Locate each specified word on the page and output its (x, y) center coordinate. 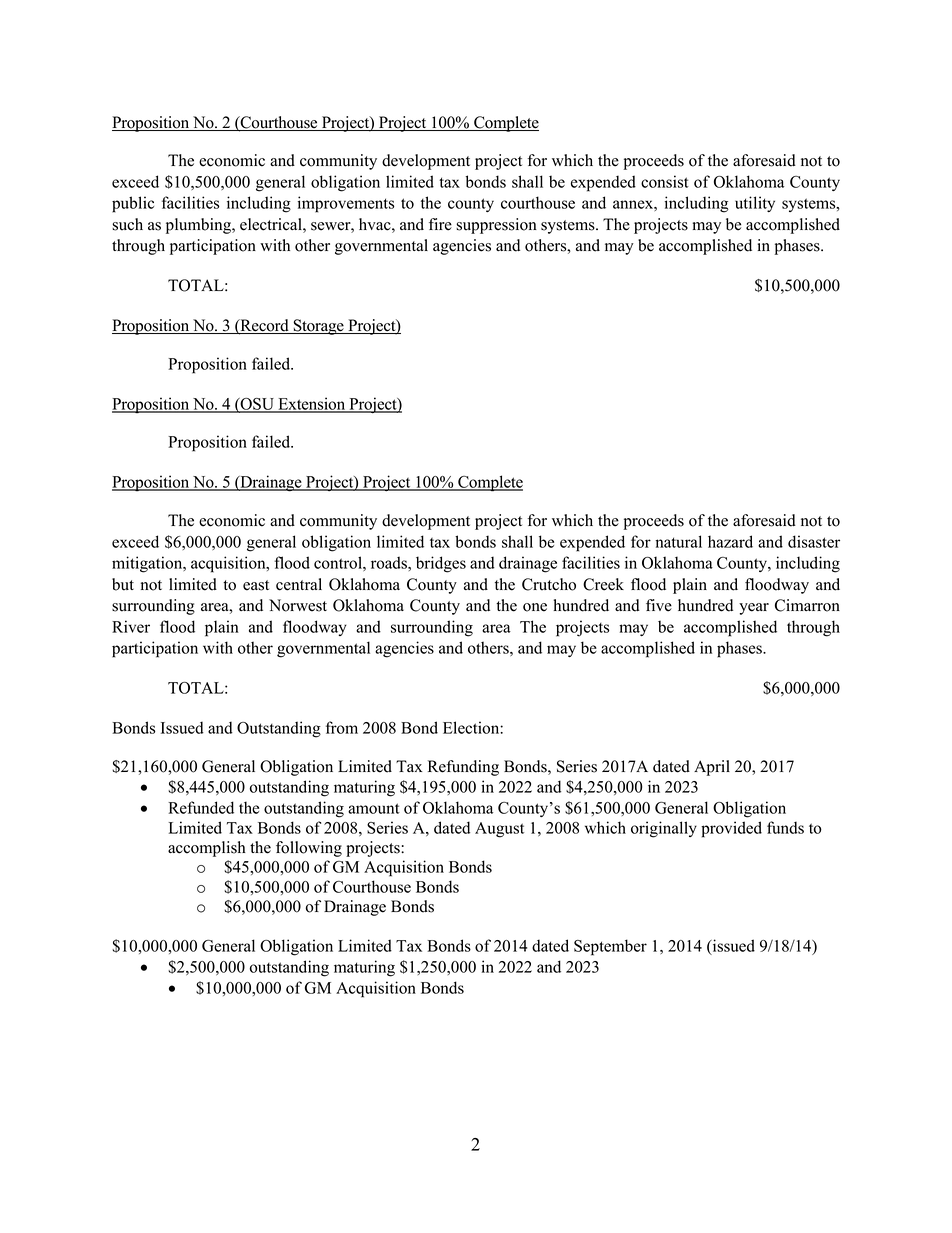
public (133, 204)
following (309, 849)
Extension (312, 404)
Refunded (201, 807)
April (712, 768)
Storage (318, 327)
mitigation (148, 564)
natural (679, 541)
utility (755, 204)
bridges (441, 564)
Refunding (463, 768)
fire (440, 224)
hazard (730, 541)
